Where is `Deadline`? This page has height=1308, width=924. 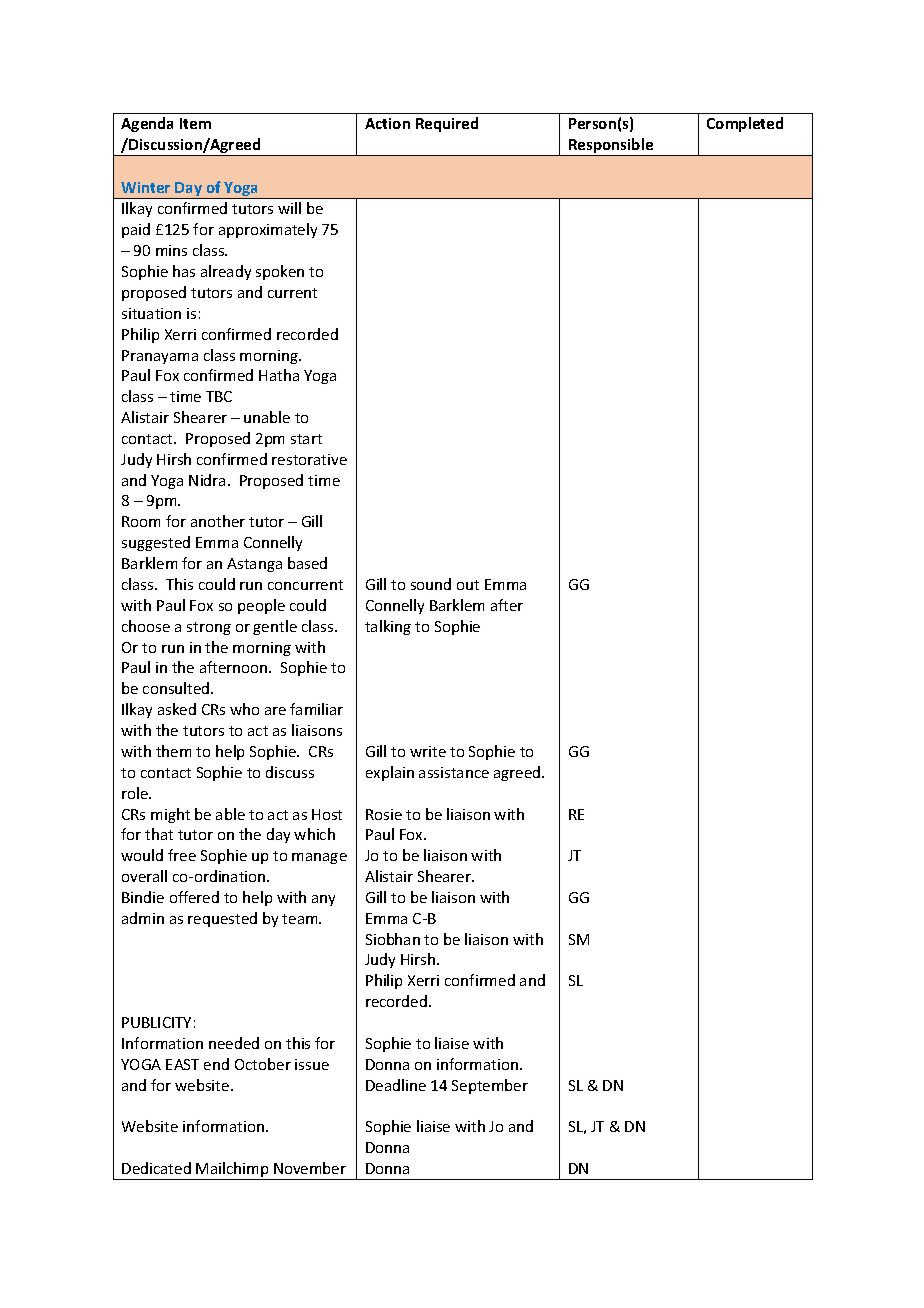
Deadline is located at coordinates (396, 1085).
